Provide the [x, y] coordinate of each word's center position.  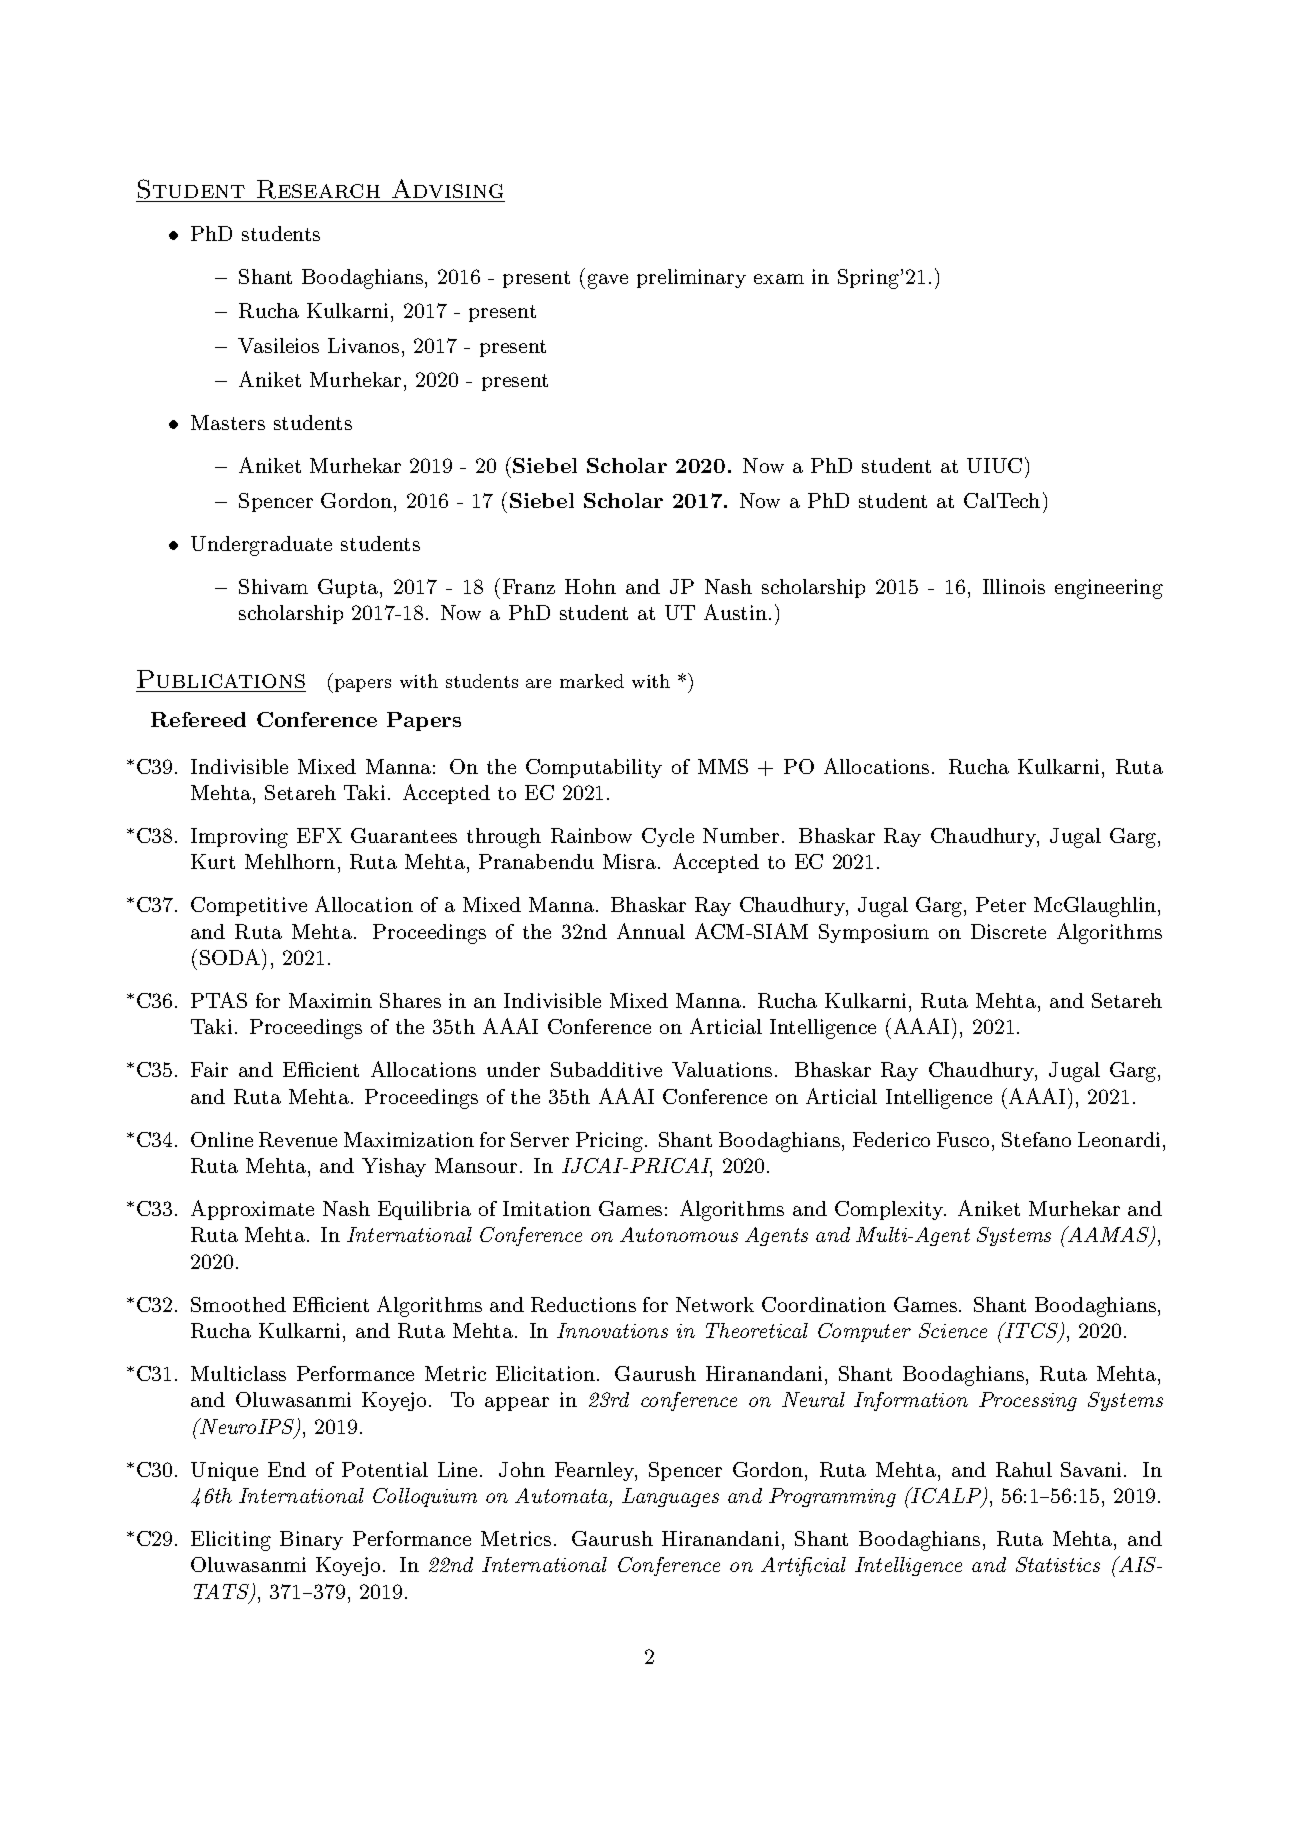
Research [319, 191]
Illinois [1014, 586]
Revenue [298, 1139]
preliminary [691, 278]
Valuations [722, 1069]
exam [779, 279]
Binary [311, 1540]
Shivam [273, 586]
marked [592, 681]
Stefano [1036, 1139]
